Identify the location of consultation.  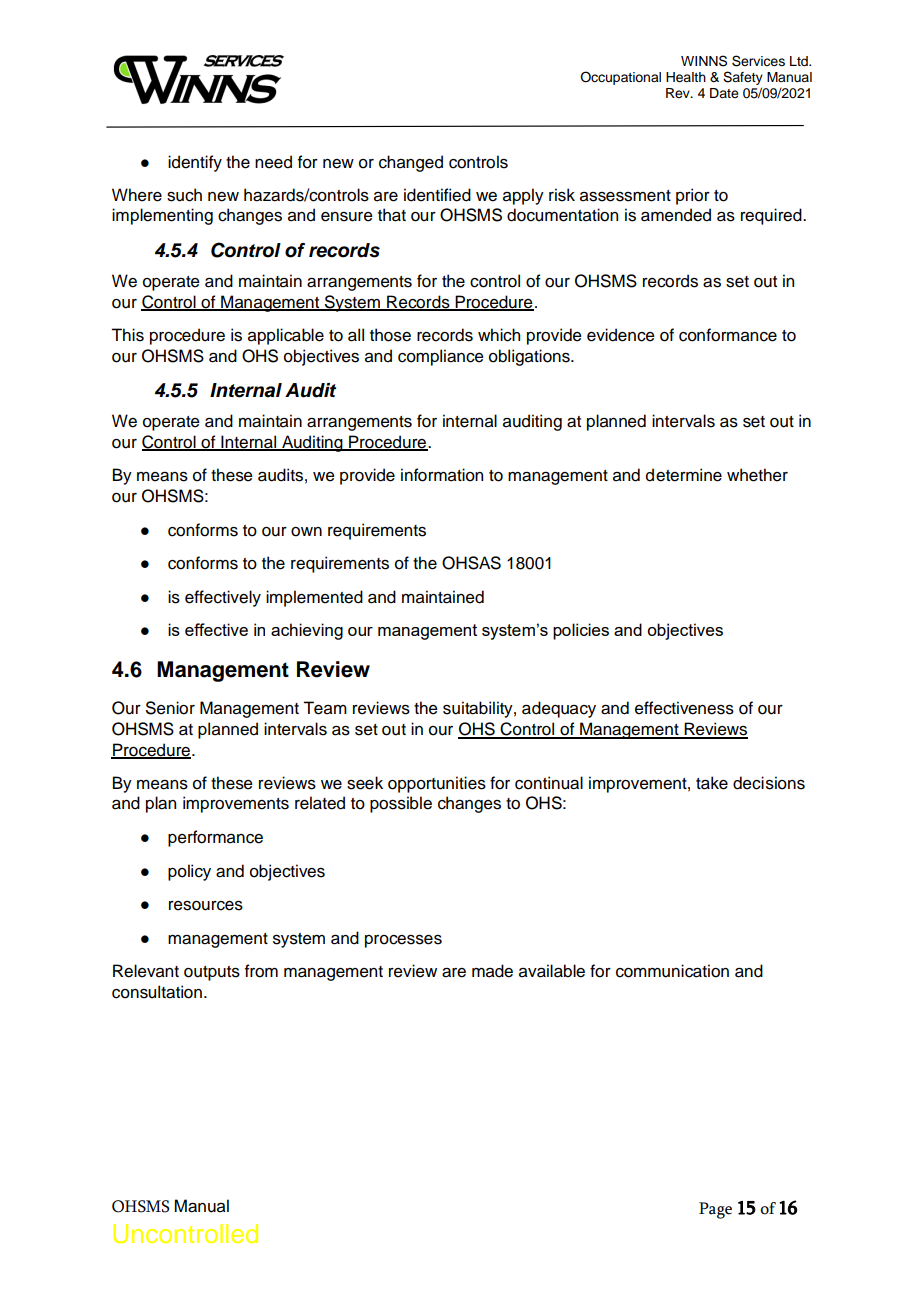
(157, 992).
